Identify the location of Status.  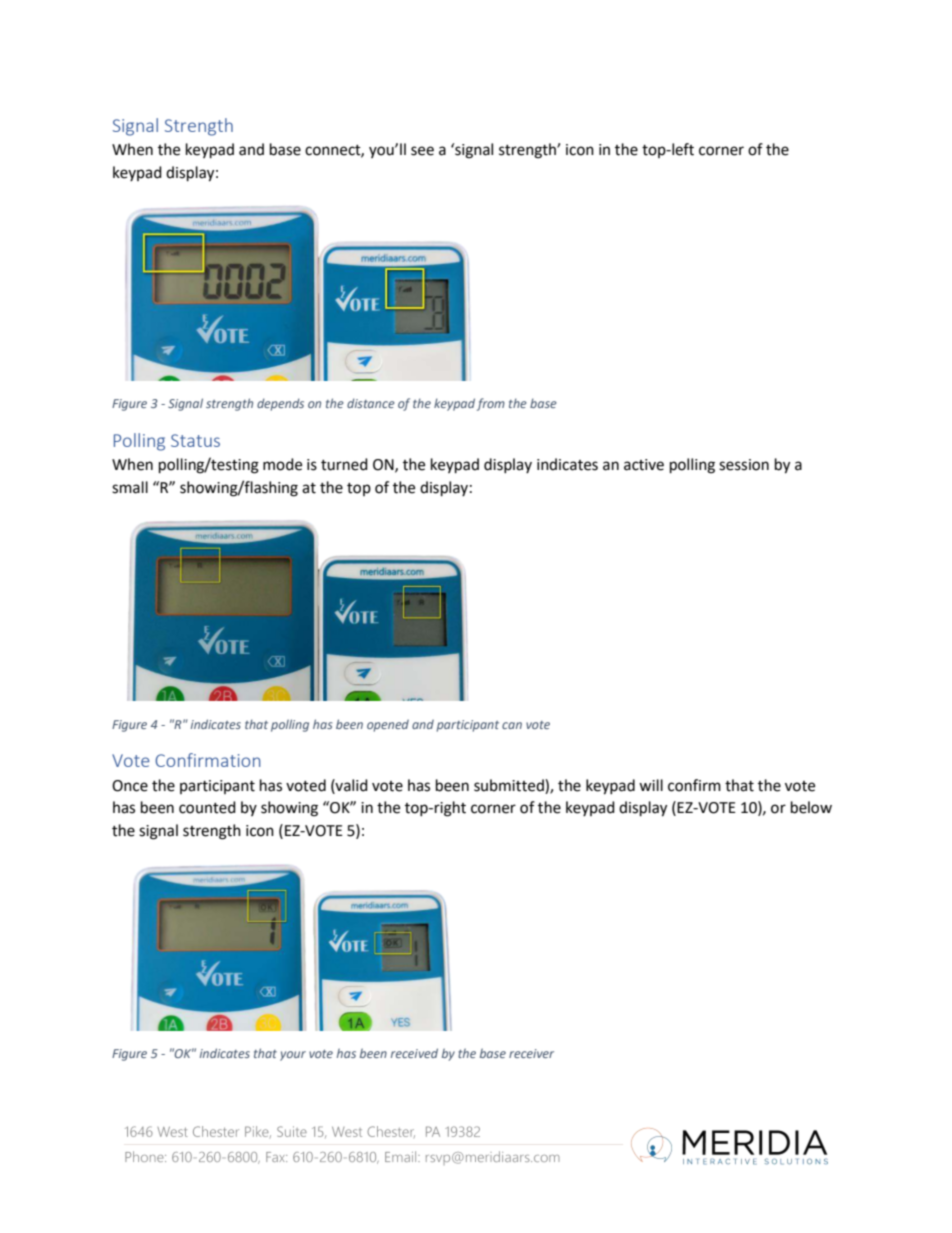
(195, 440).
